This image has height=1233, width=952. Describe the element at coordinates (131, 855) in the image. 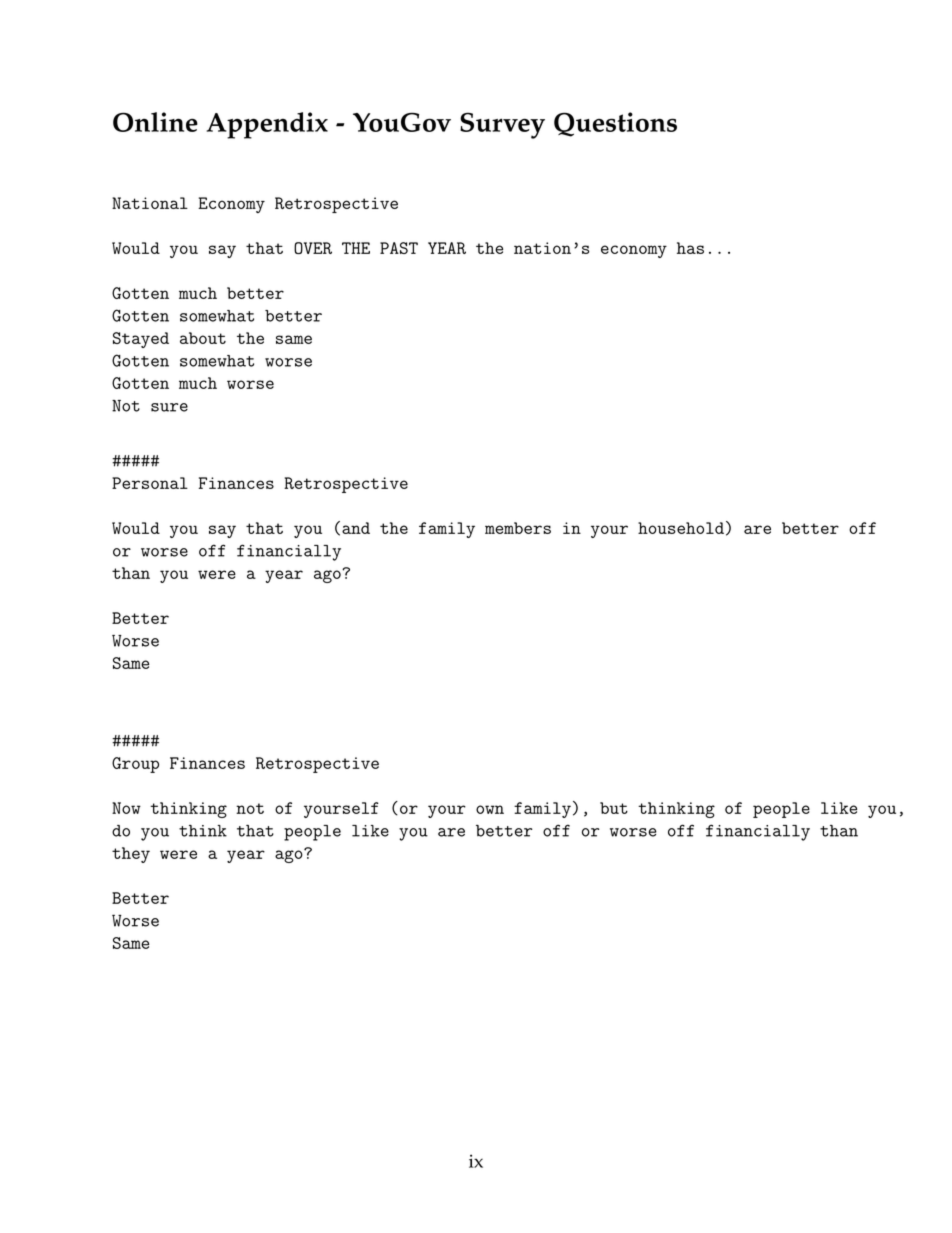

I see `they` at that location.
